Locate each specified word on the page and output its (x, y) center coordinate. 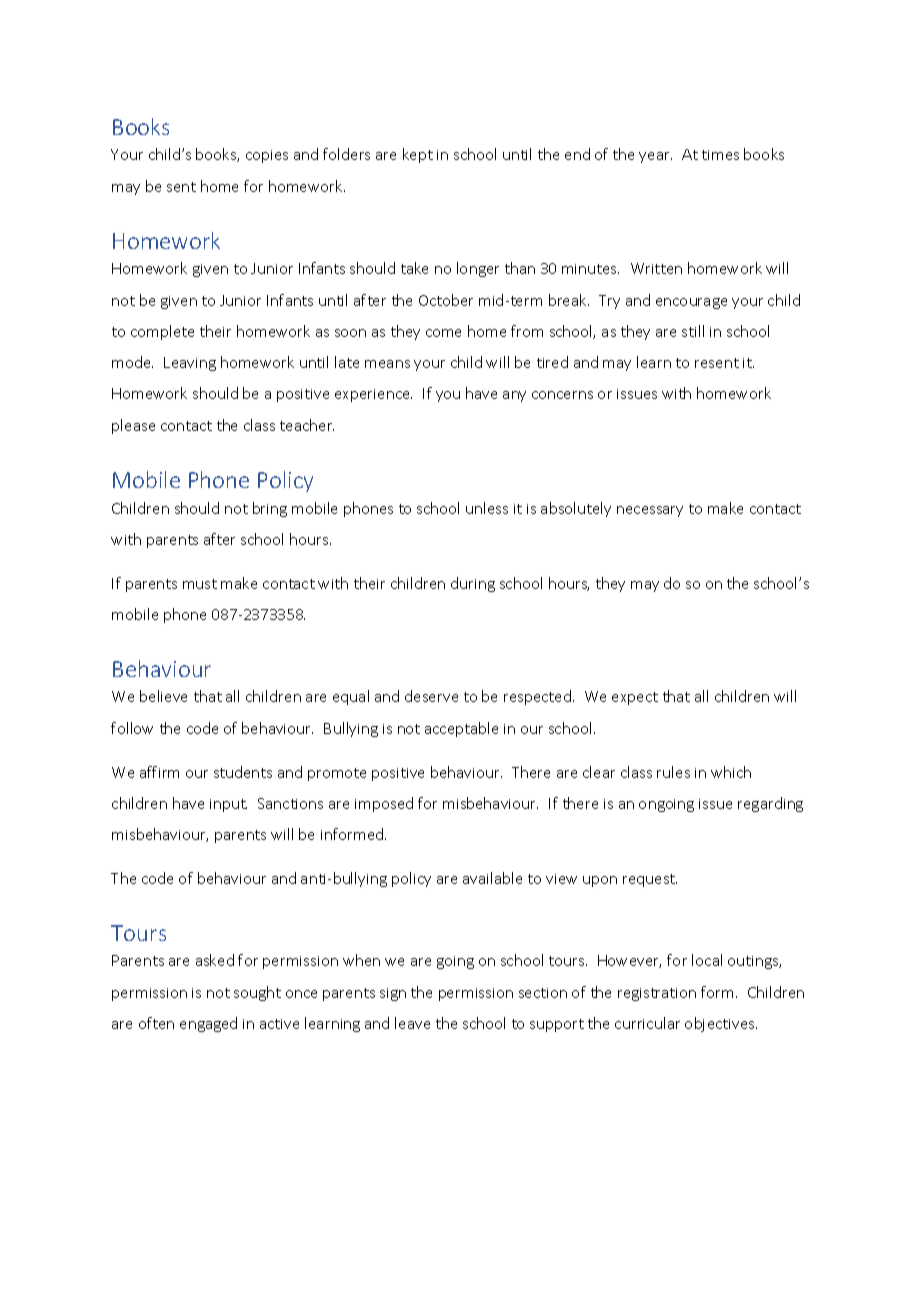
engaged (208, 1024)
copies (267, 156)
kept (418, 155)
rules (673, 772)
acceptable (461, 729)
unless (487, 508)
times (720, 155)
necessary (650, 511)
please (133, 426)
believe (163, 696)
